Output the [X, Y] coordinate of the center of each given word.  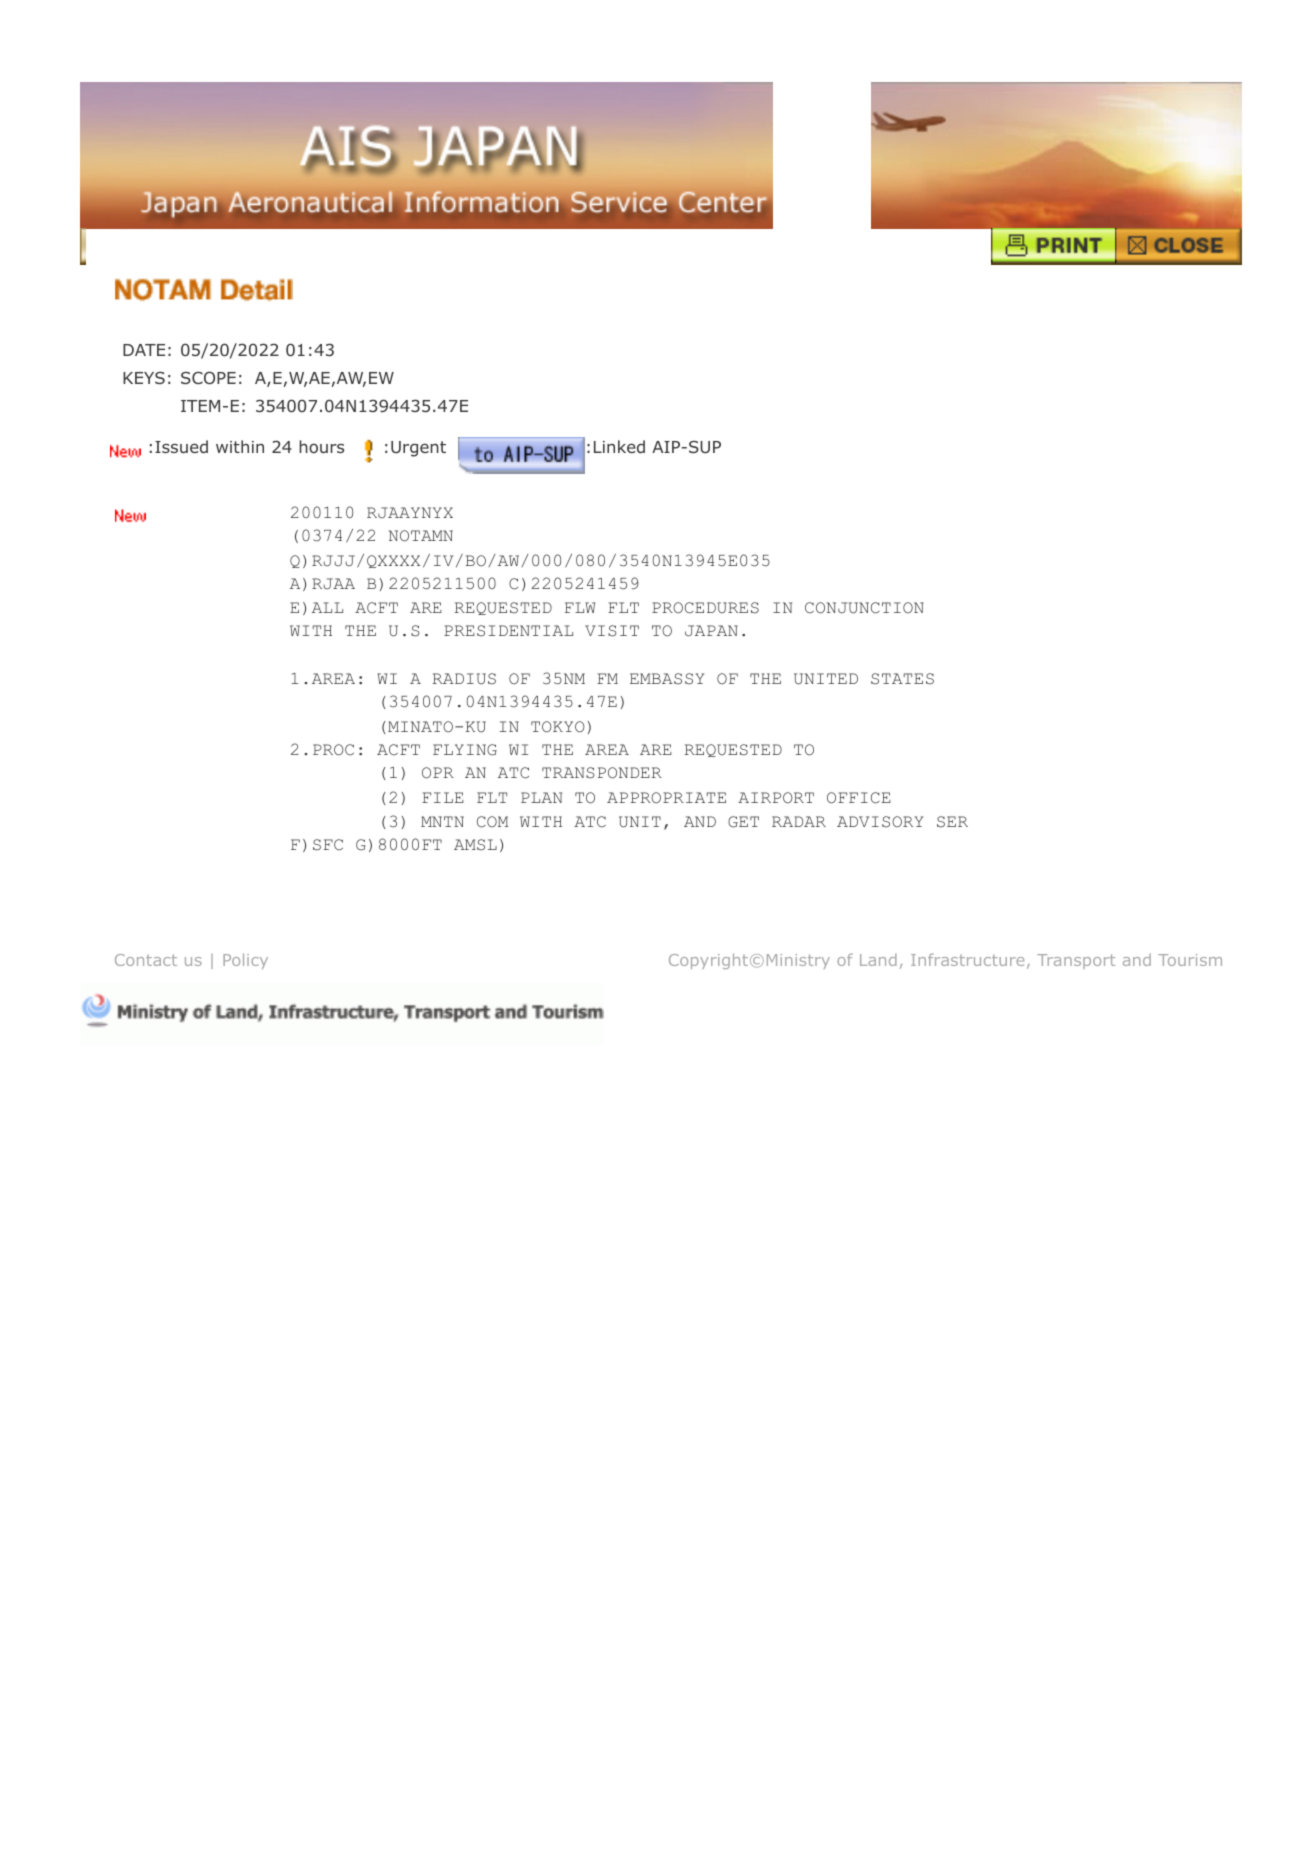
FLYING [465, 750]
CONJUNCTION [864, 608]
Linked [619, 446]
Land [878, 959]
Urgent [418, 449]
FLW [580, 607]
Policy [245, 961]
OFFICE [859, 798]
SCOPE [208, 377]
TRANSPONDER [602, 773]
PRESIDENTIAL [508, 631]
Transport [1076, 961]
